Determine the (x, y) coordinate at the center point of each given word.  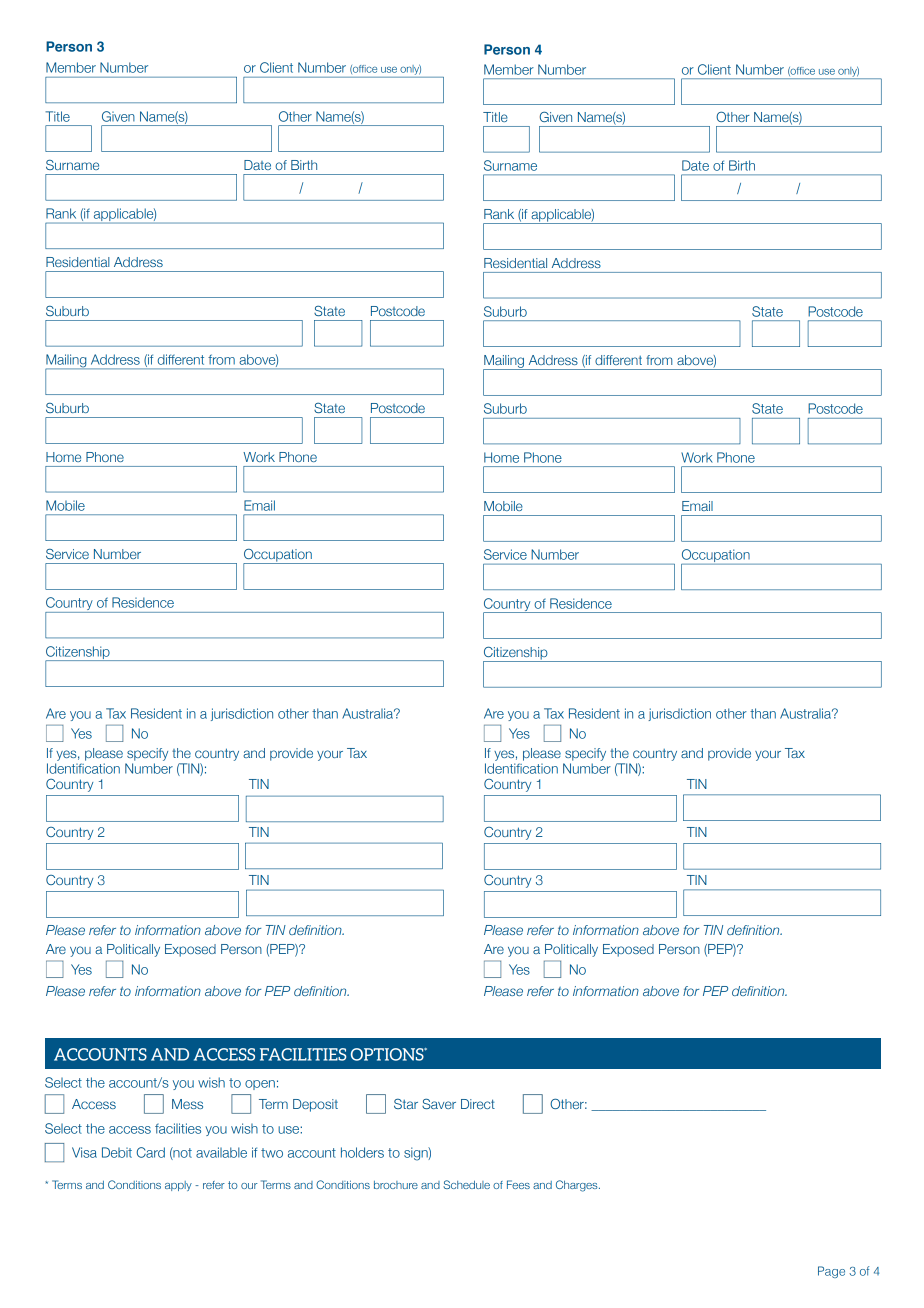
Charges (578, 1186)
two (272, 1153)
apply (178, 1186)
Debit (117, 1152)
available (221, 1152)
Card (150, 1152)
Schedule (466, 1184)
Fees (518, 1184)
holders (362, 1152)
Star (406, 1104)
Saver (439, 1104)
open (260, 1085)
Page (831, 1272)
